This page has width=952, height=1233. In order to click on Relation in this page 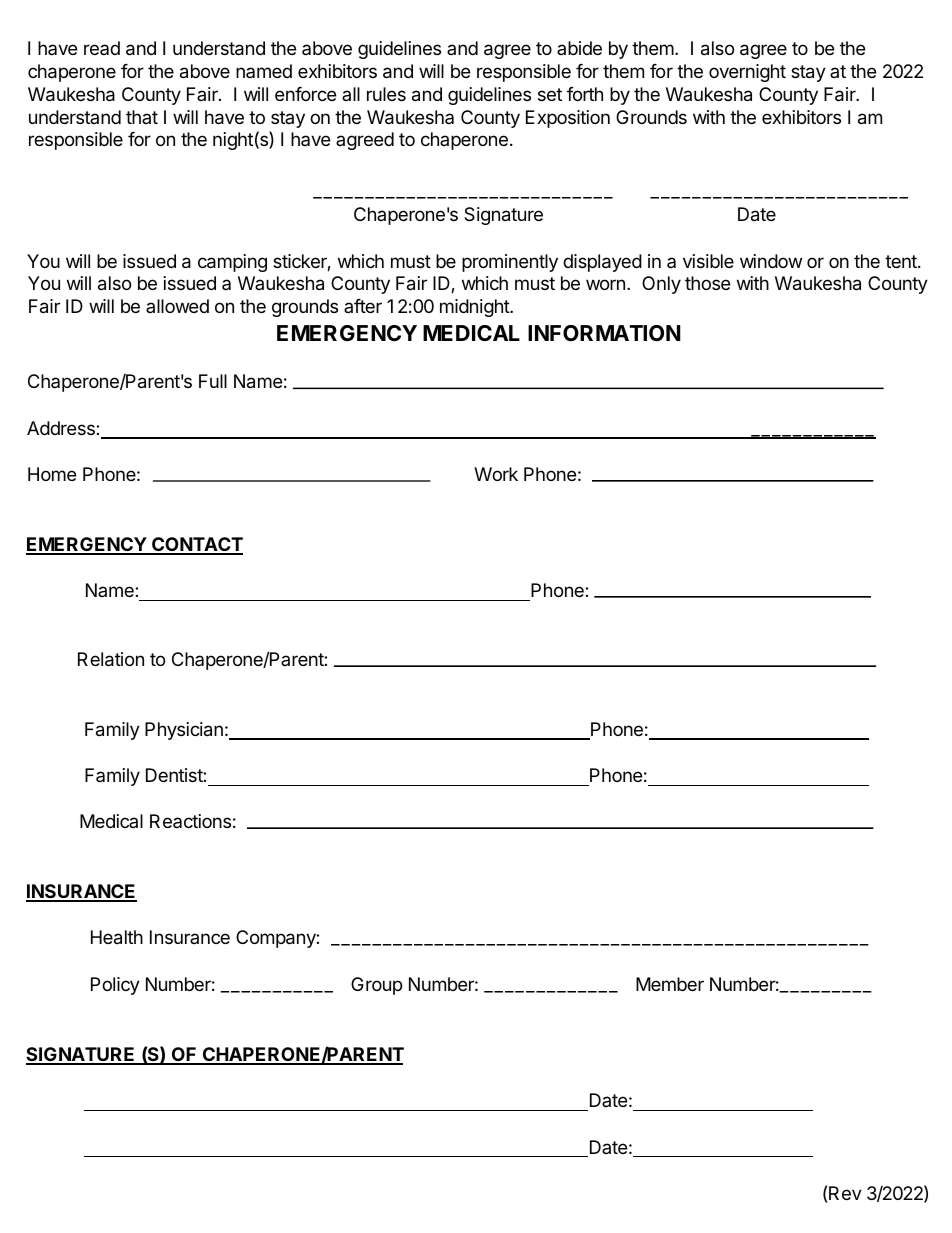, I will do `click(111, 659)`.
